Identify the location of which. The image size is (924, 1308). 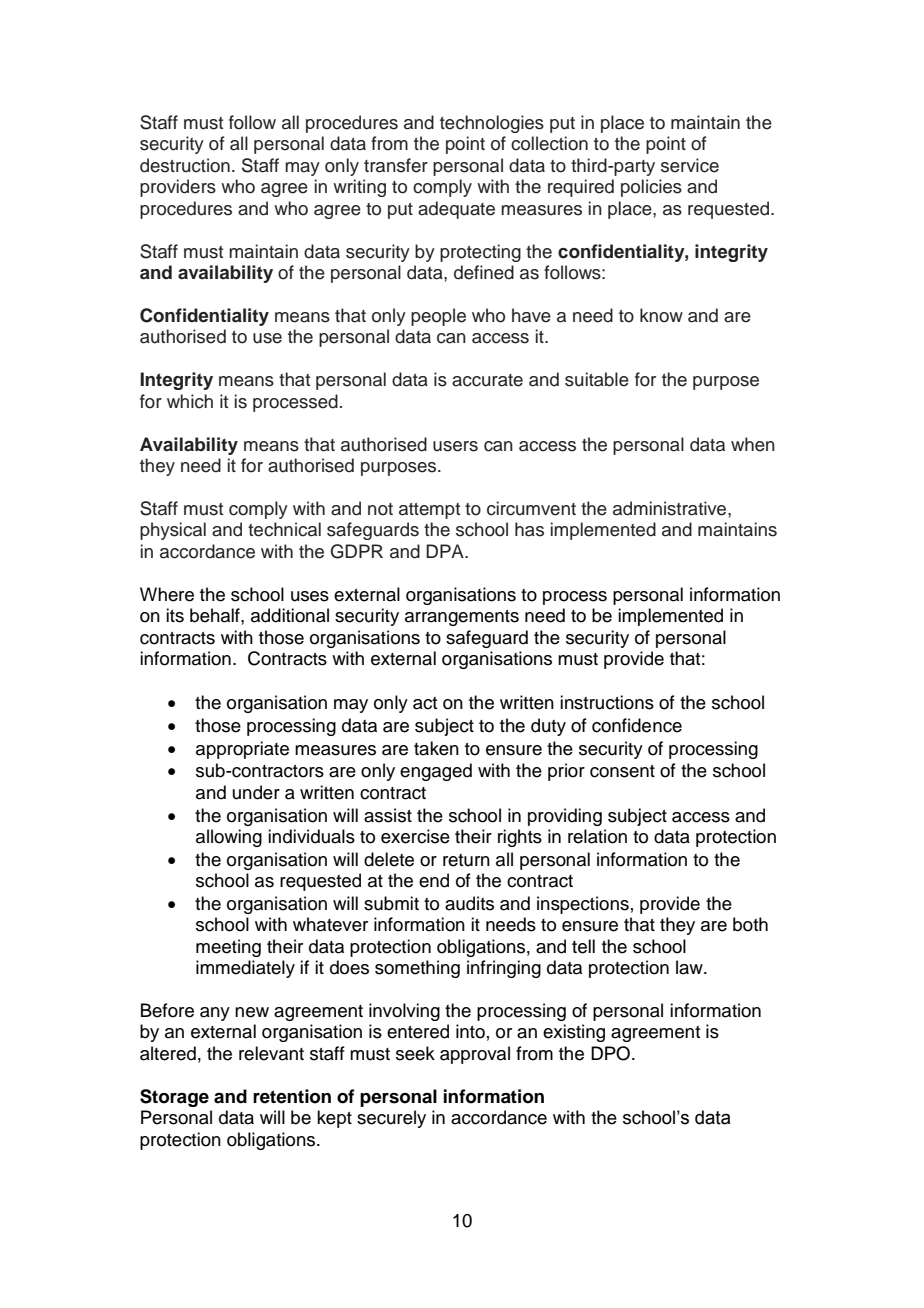
(190, 401).
